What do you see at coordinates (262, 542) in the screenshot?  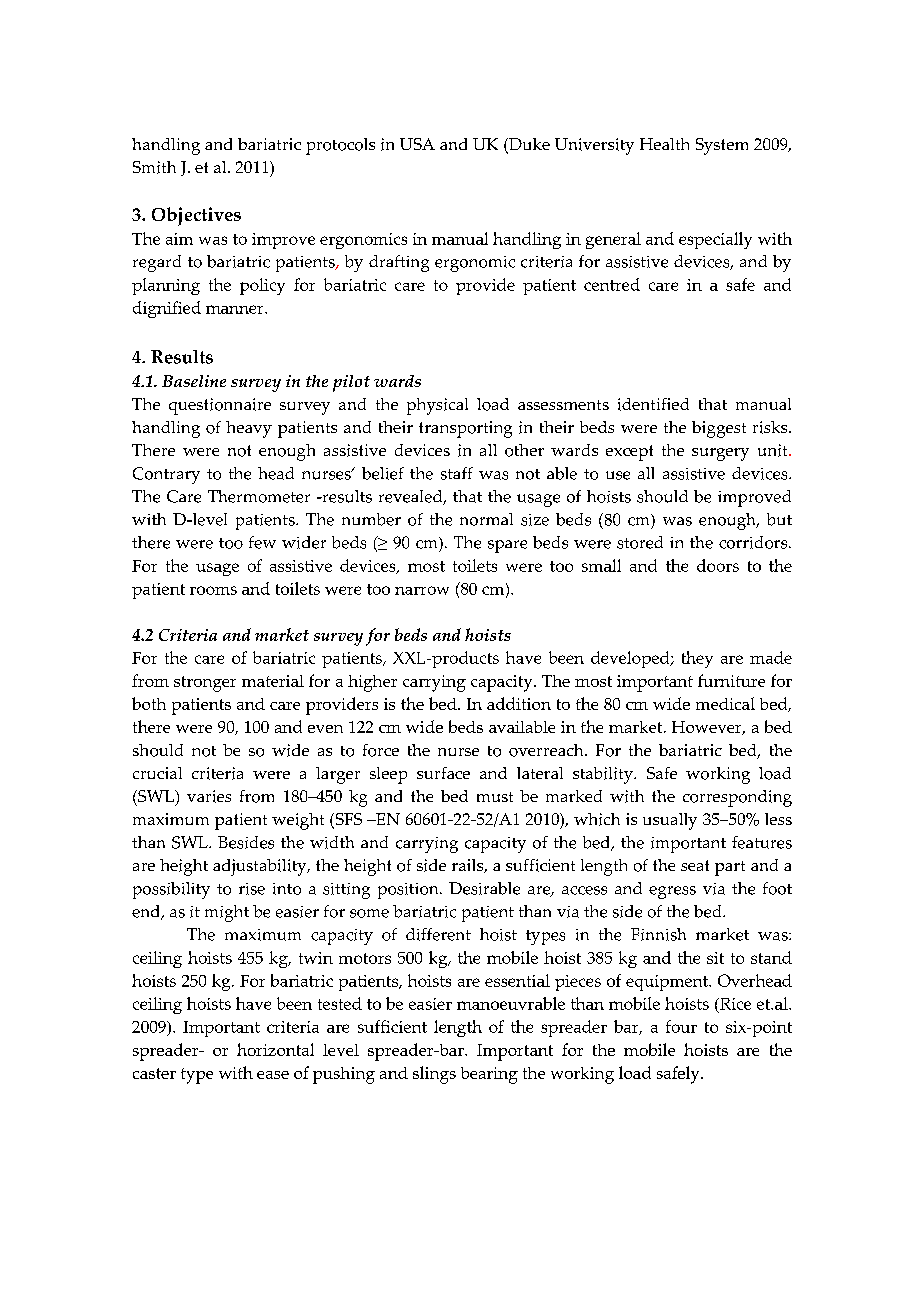 I see `few` at bounding box center [262, 542].
